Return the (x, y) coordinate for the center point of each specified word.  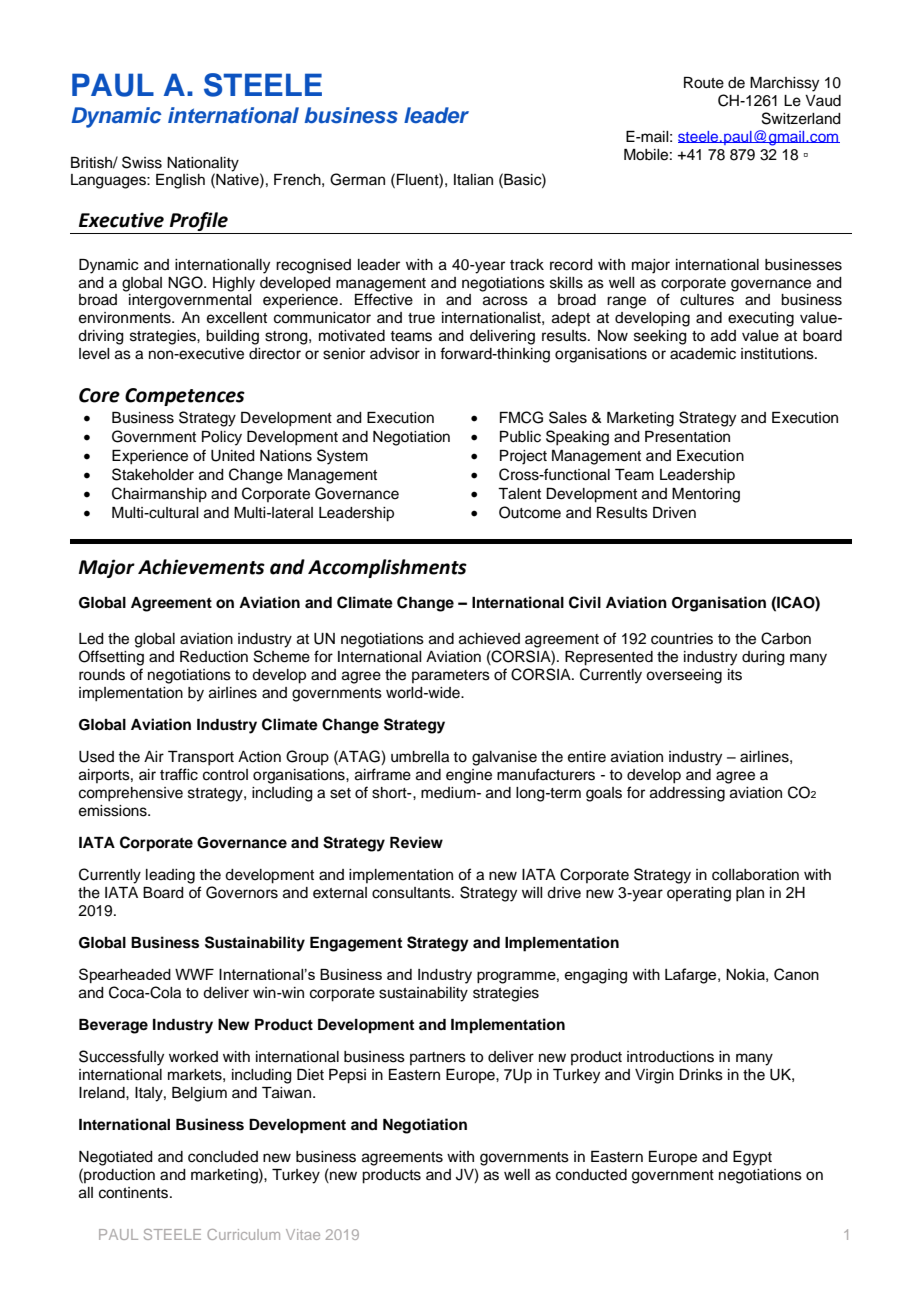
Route (704, 83)
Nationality (203, 164)
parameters (451, 676)
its (735, 675)
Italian (473, 180)
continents (135, 1193)
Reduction (214, 657)
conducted (591, 1175)
